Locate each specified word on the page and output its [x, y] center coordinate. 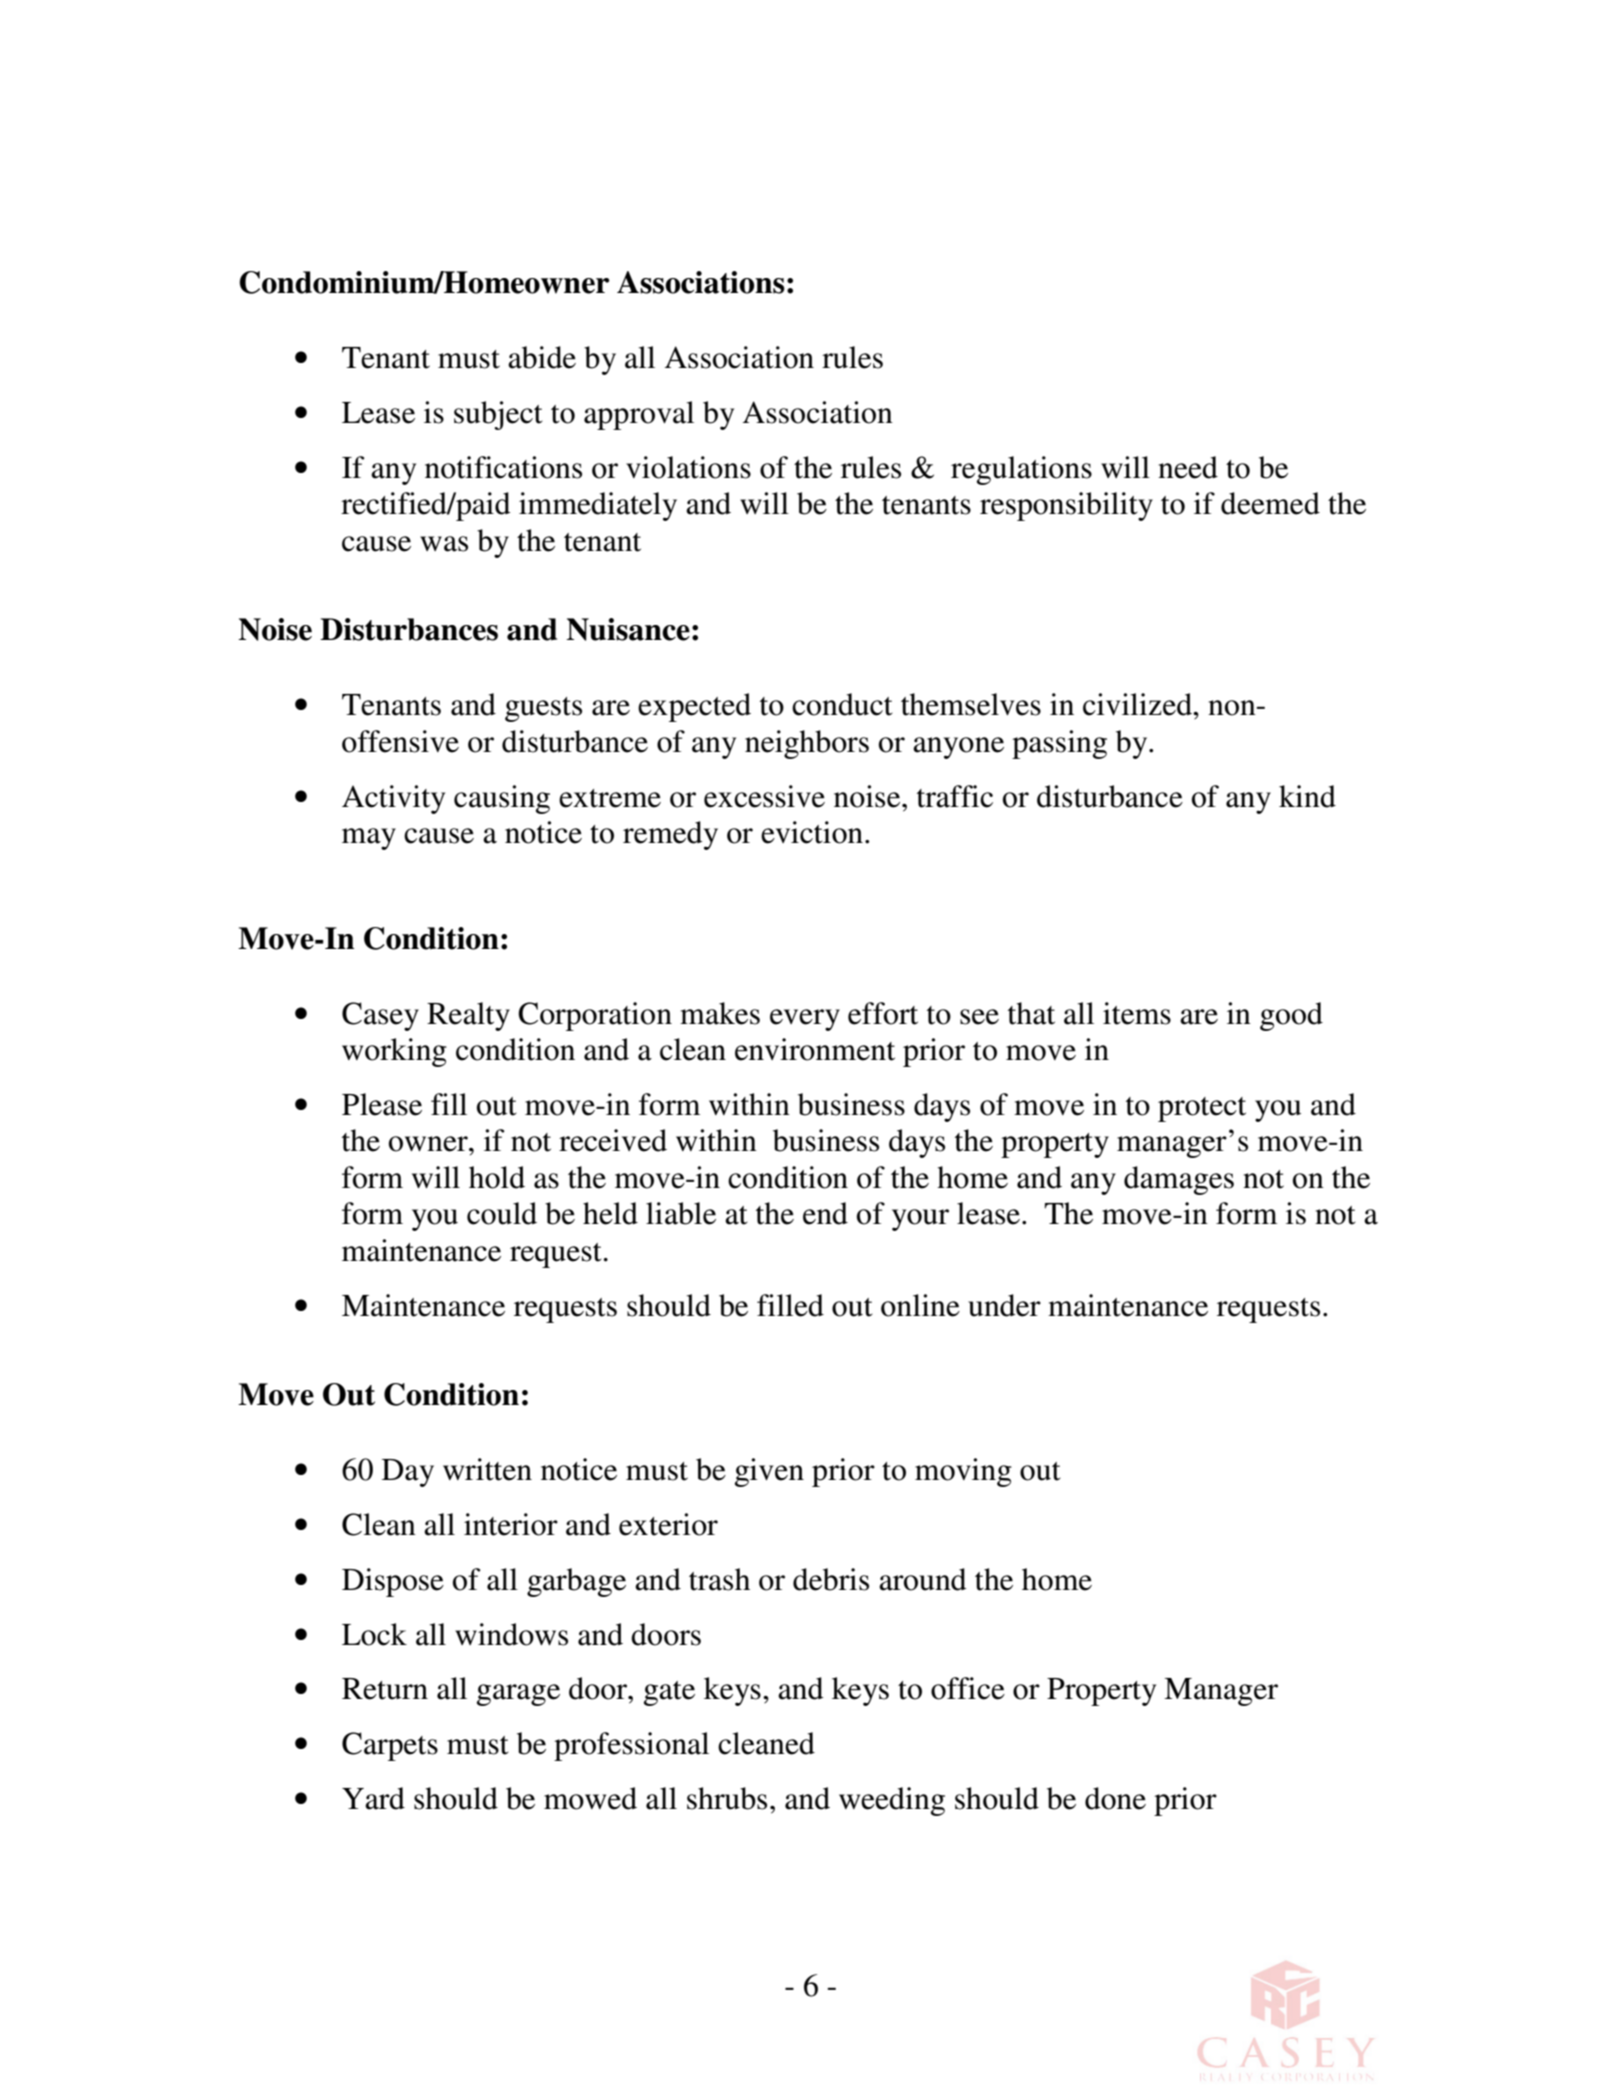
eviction [812, 832]
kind [1307, 796]
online [920, 1305]
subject [498, 415]
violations [688, 467]
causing [502, 799]
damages [1179, 1180]
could [502, 1213]
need [1188, 467]
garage [518, 1695]
